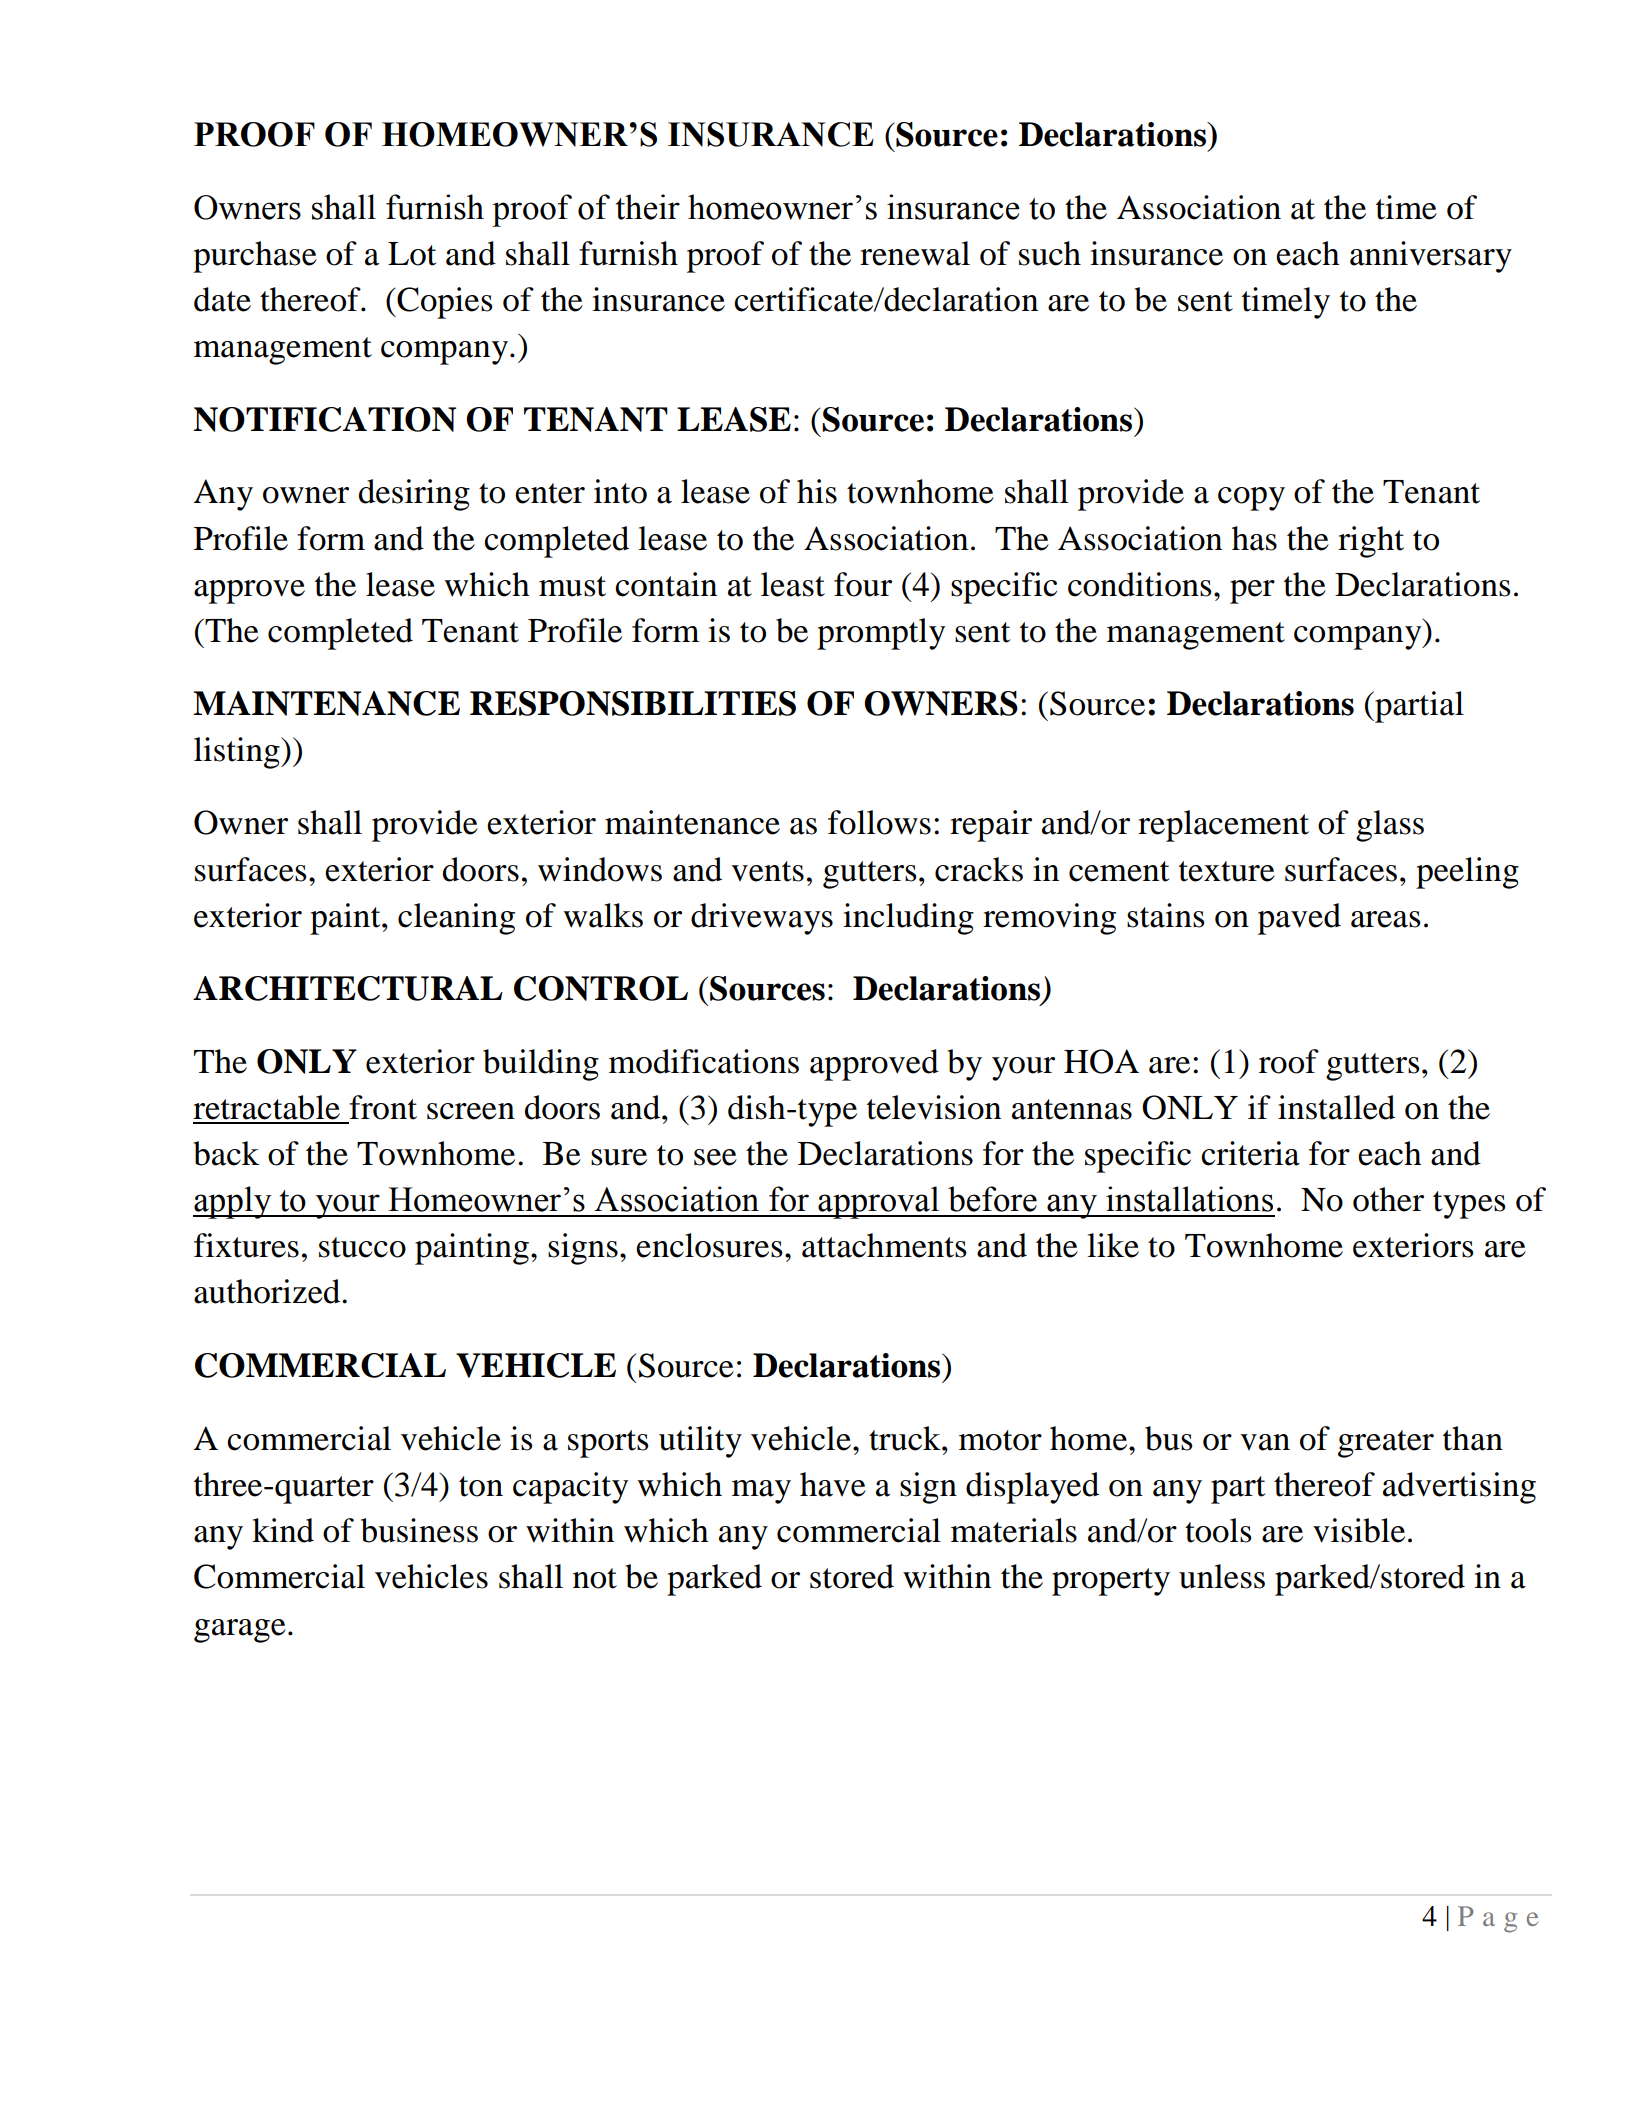 The height and width of the page is (2127, 1644). What do you see at coordinates (419, 1530) in the page?
I see `business` at bounding box center [419, 1530].
